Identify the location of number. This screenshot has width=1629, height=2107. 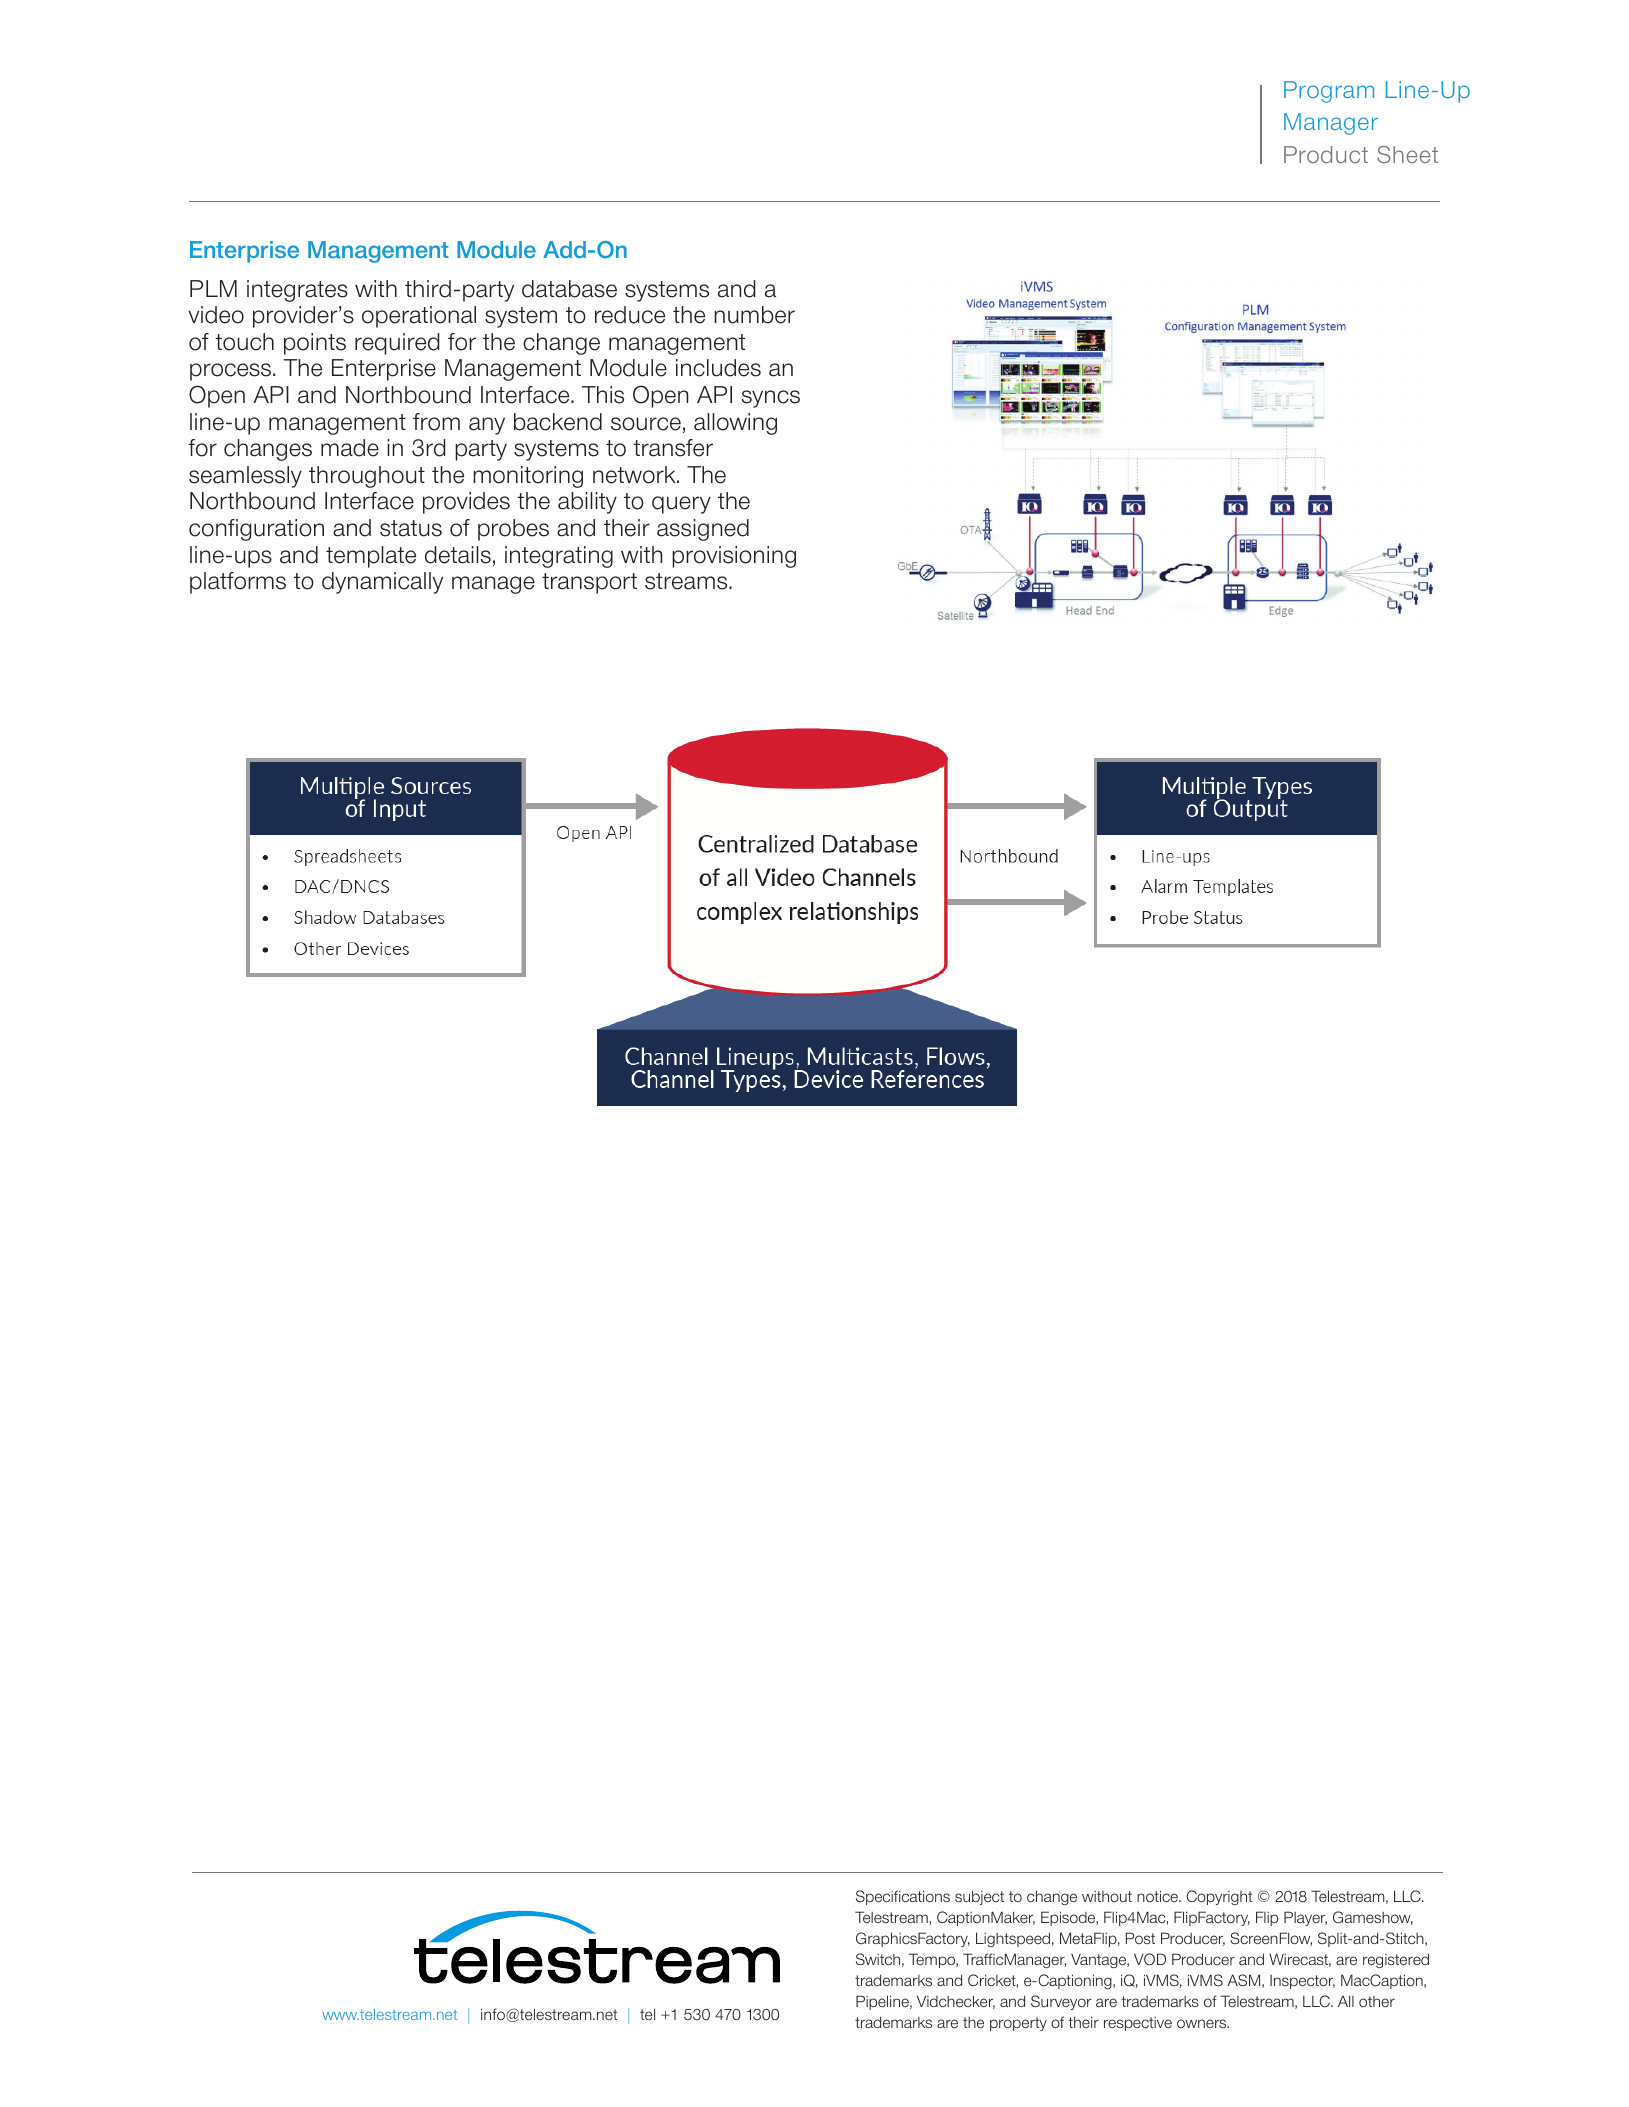
(754, 315).
